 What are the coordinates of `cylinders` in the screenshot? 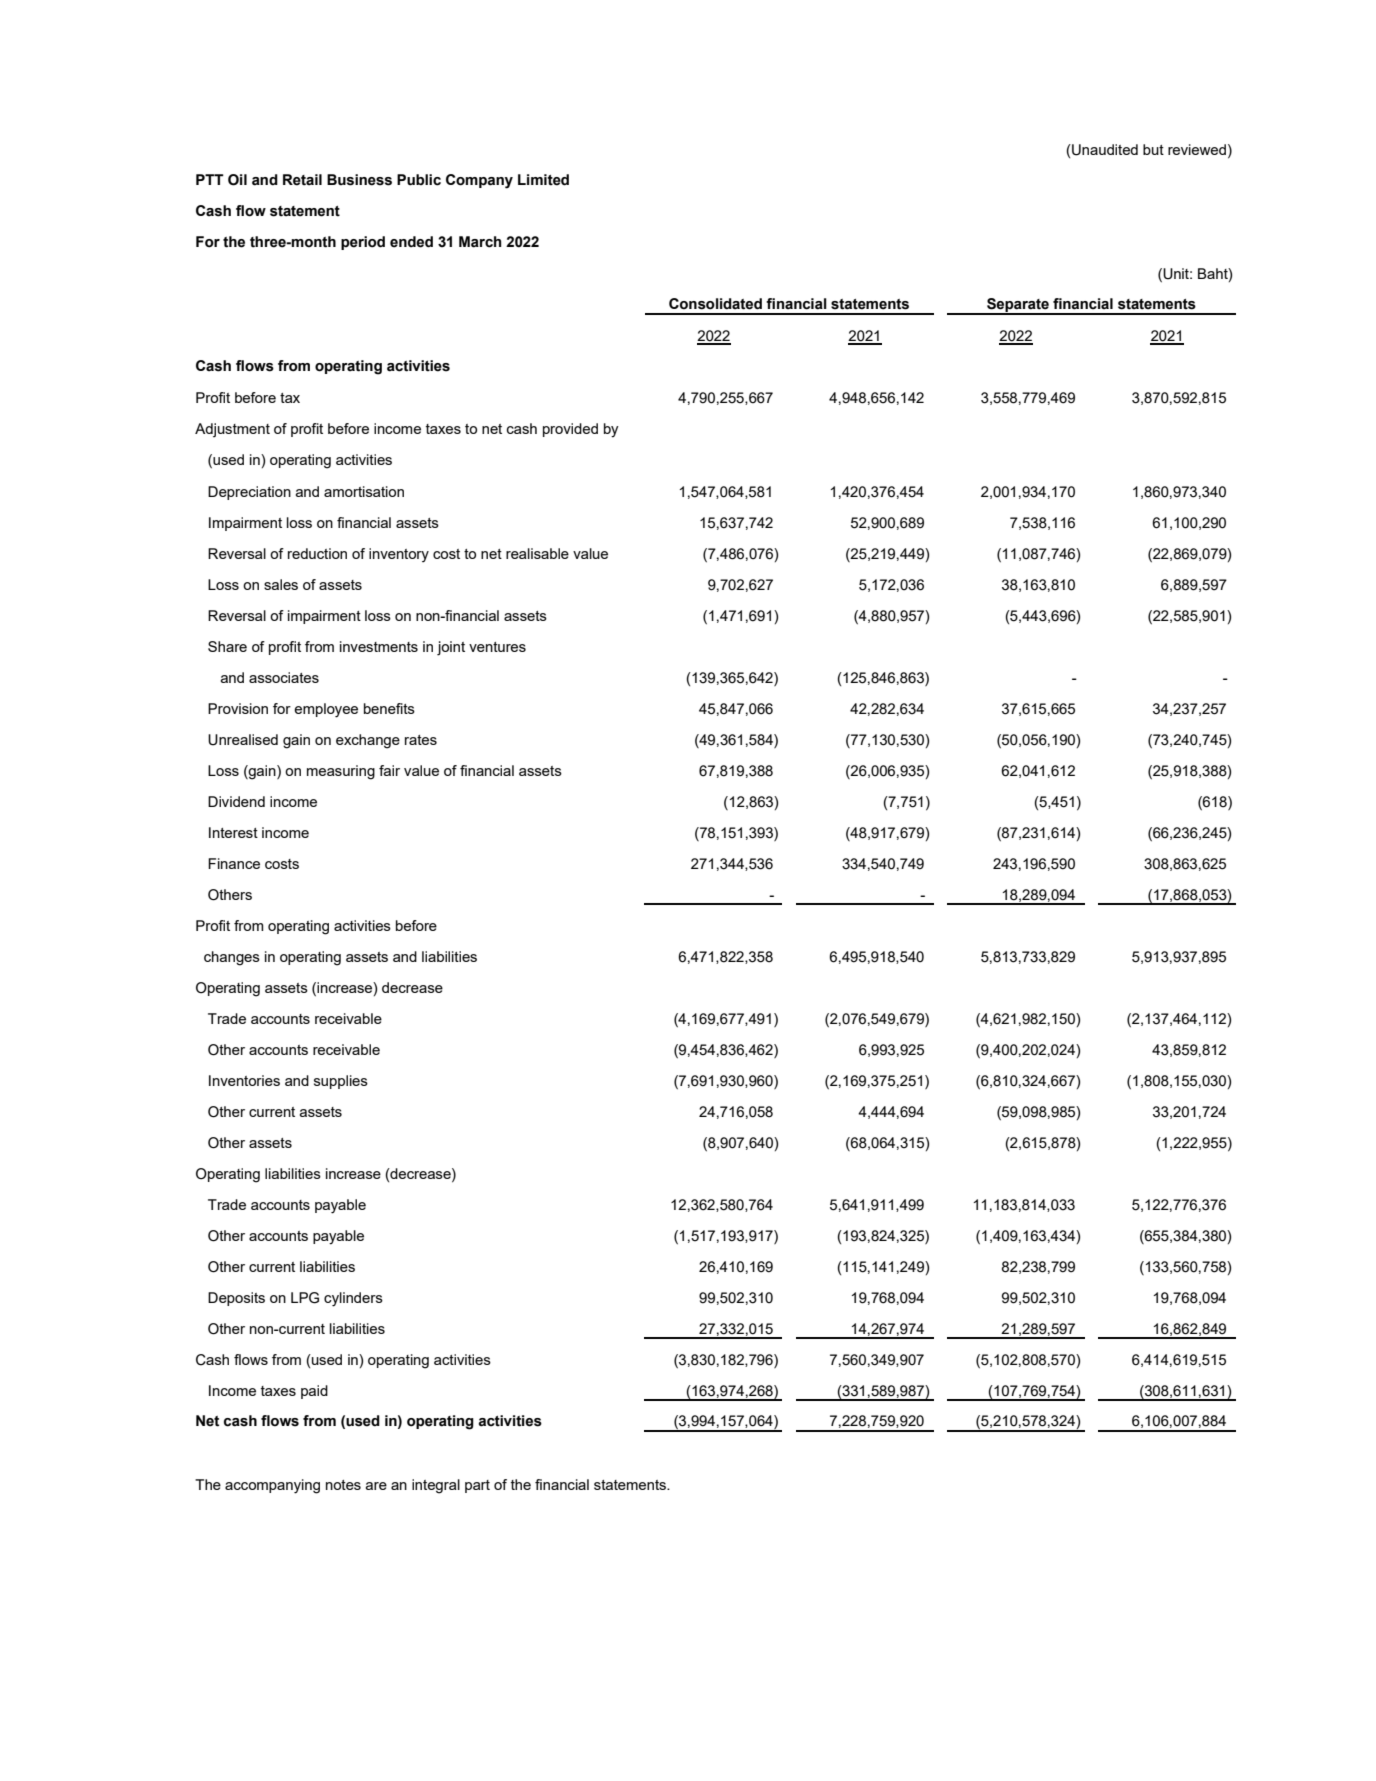 It's located at (353, 1299).
